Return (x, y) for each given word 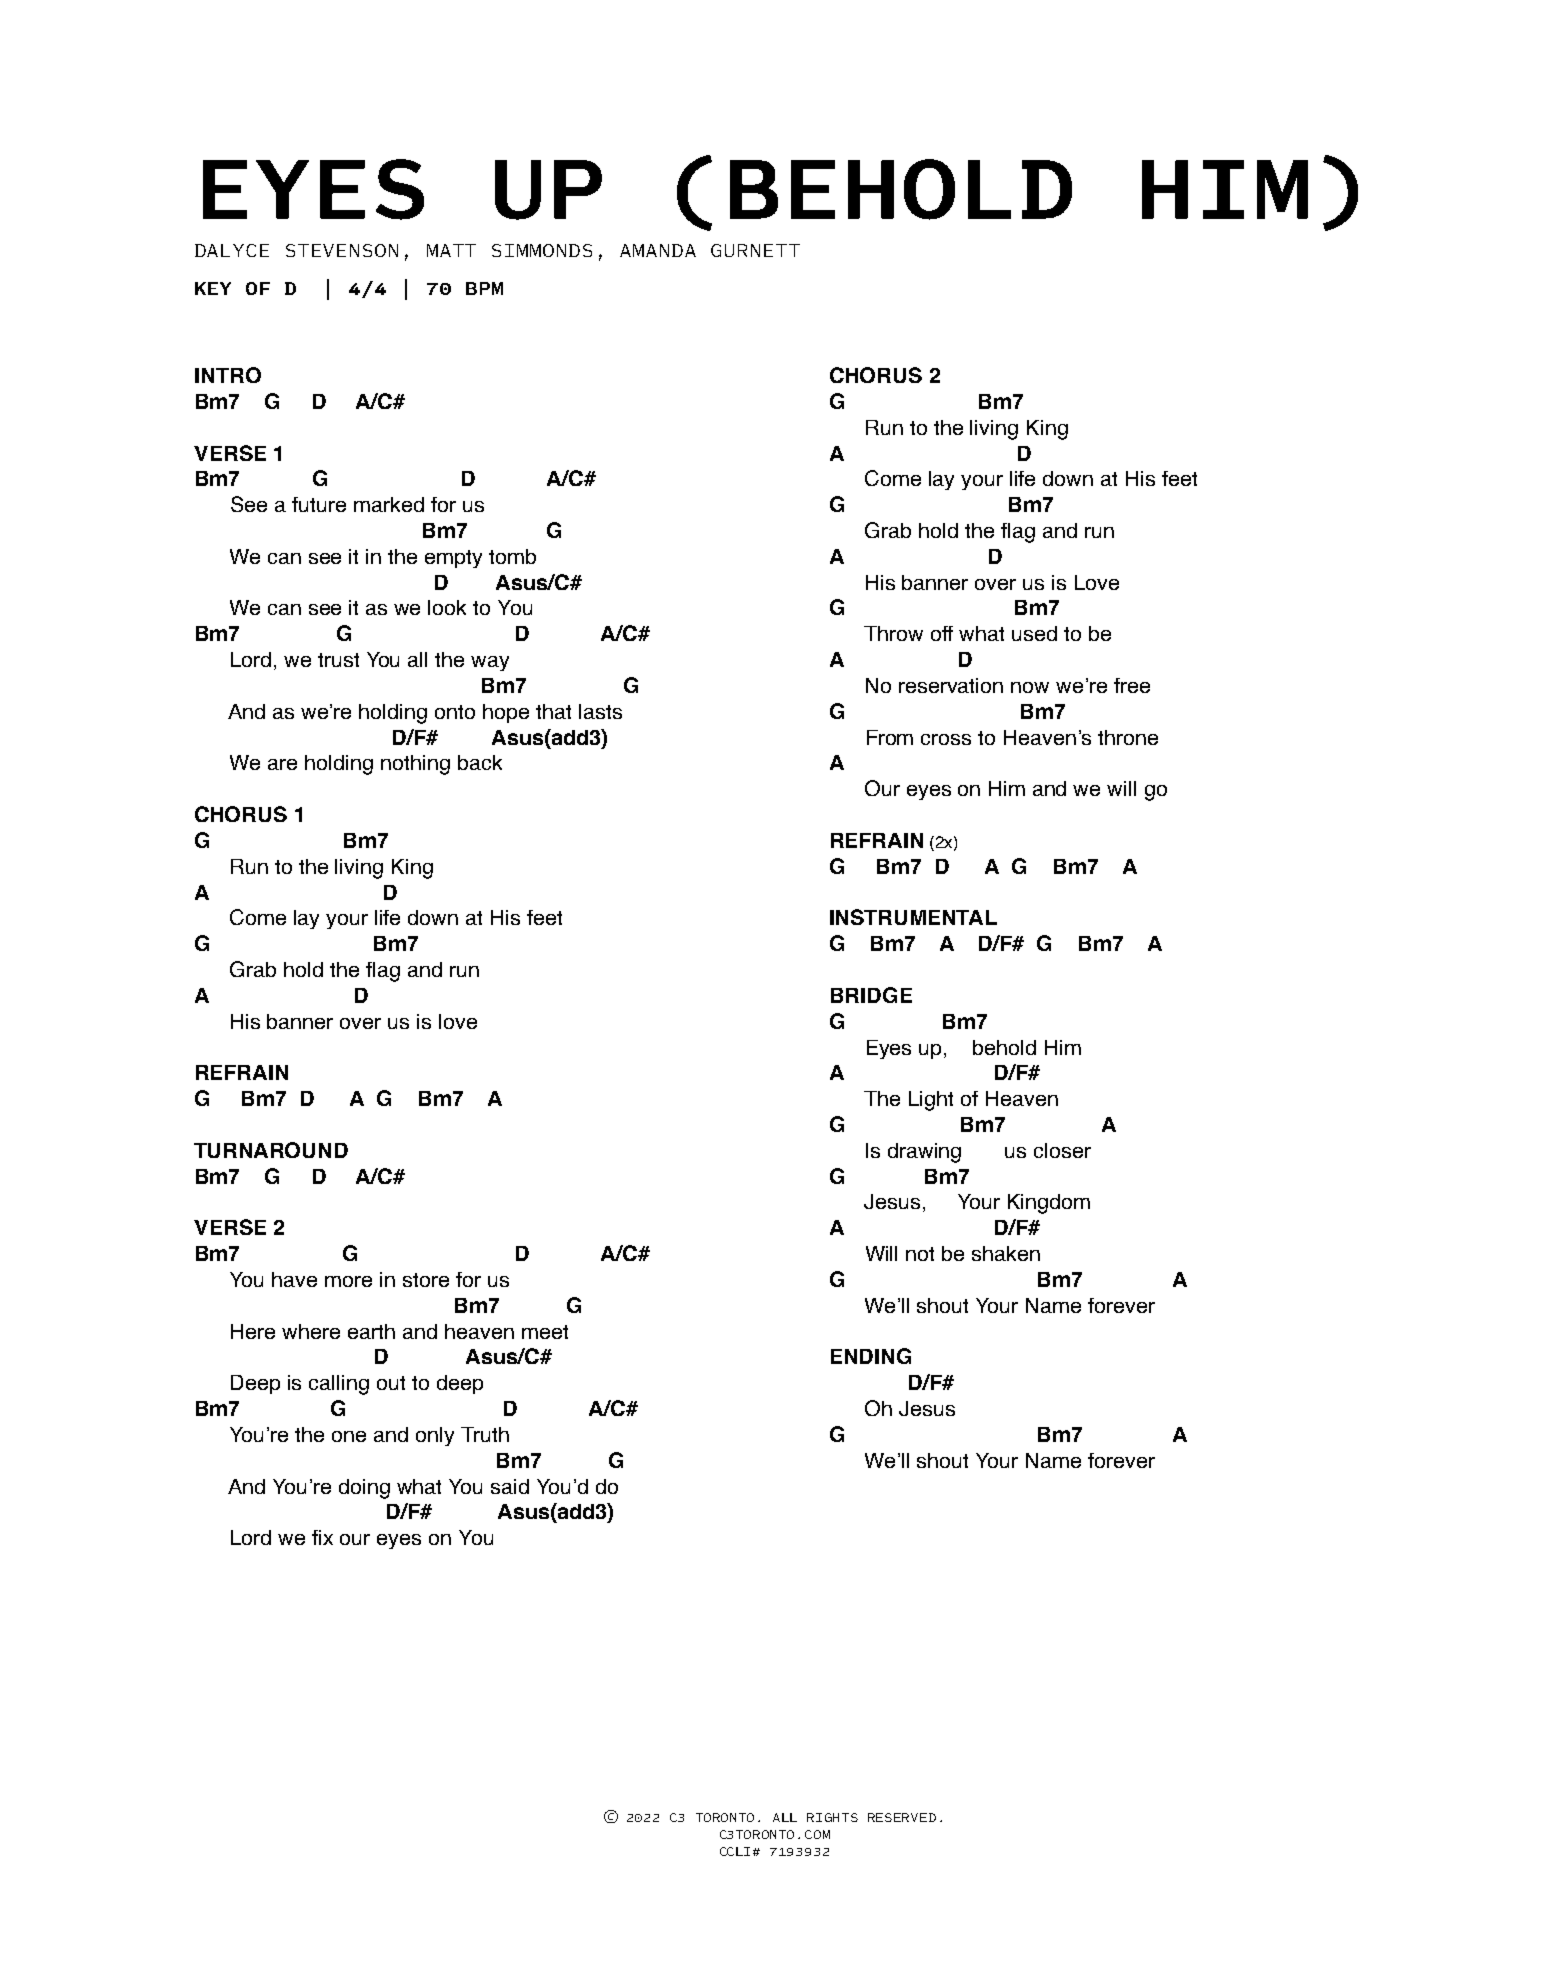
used (1034, 633)
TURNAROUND (271, 1150)
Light (931, 1101)
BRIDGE (871, 995)
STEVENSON (342, 250)
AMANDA (658, 250)
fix (322, 1537)
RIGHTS (832, 1817)
